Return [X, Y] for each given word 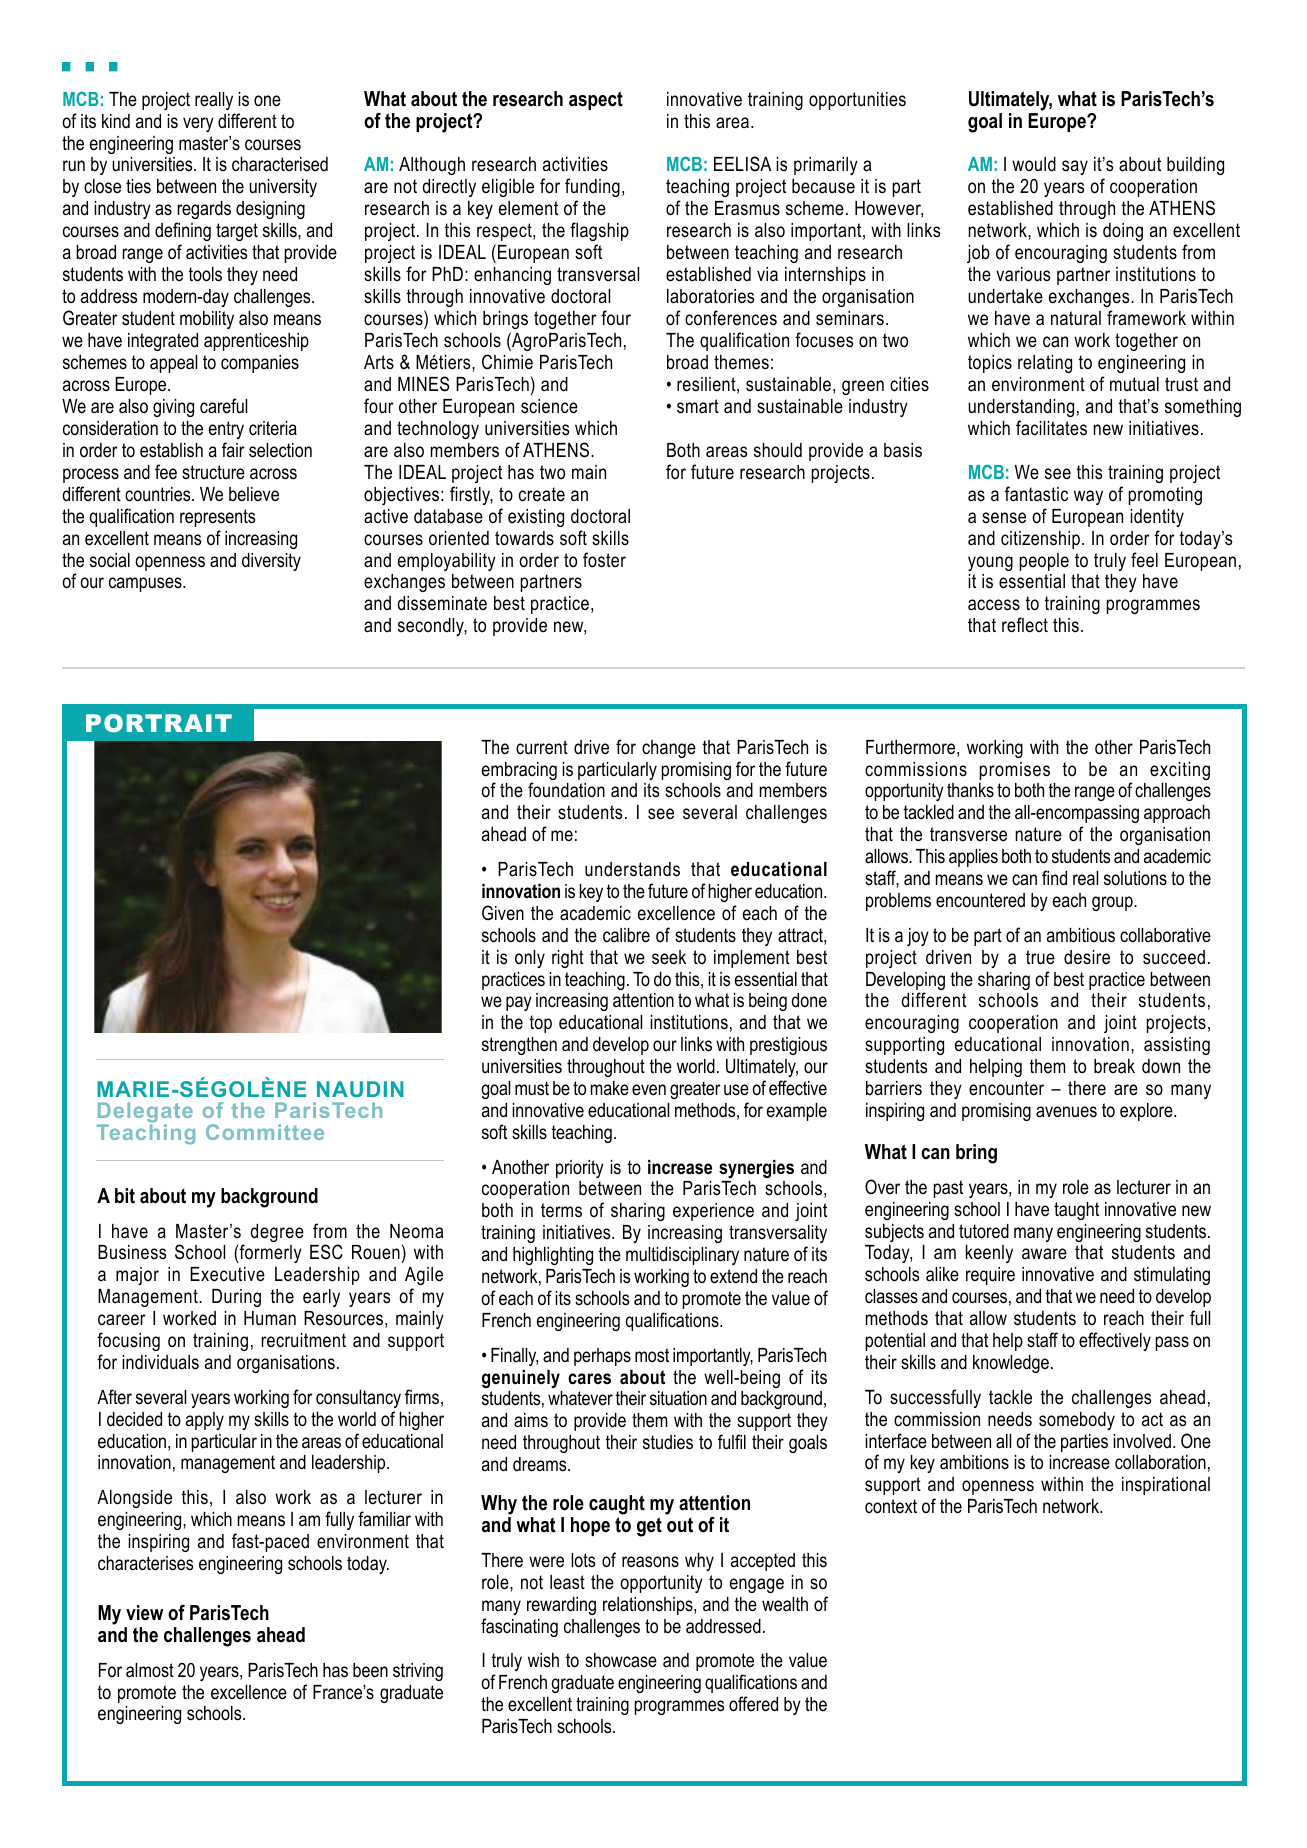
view [144, 1613]
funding [592, 189]
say [1075, 167]
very [198, 124]
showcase [621, 1660]
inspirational [1166, 1486]
